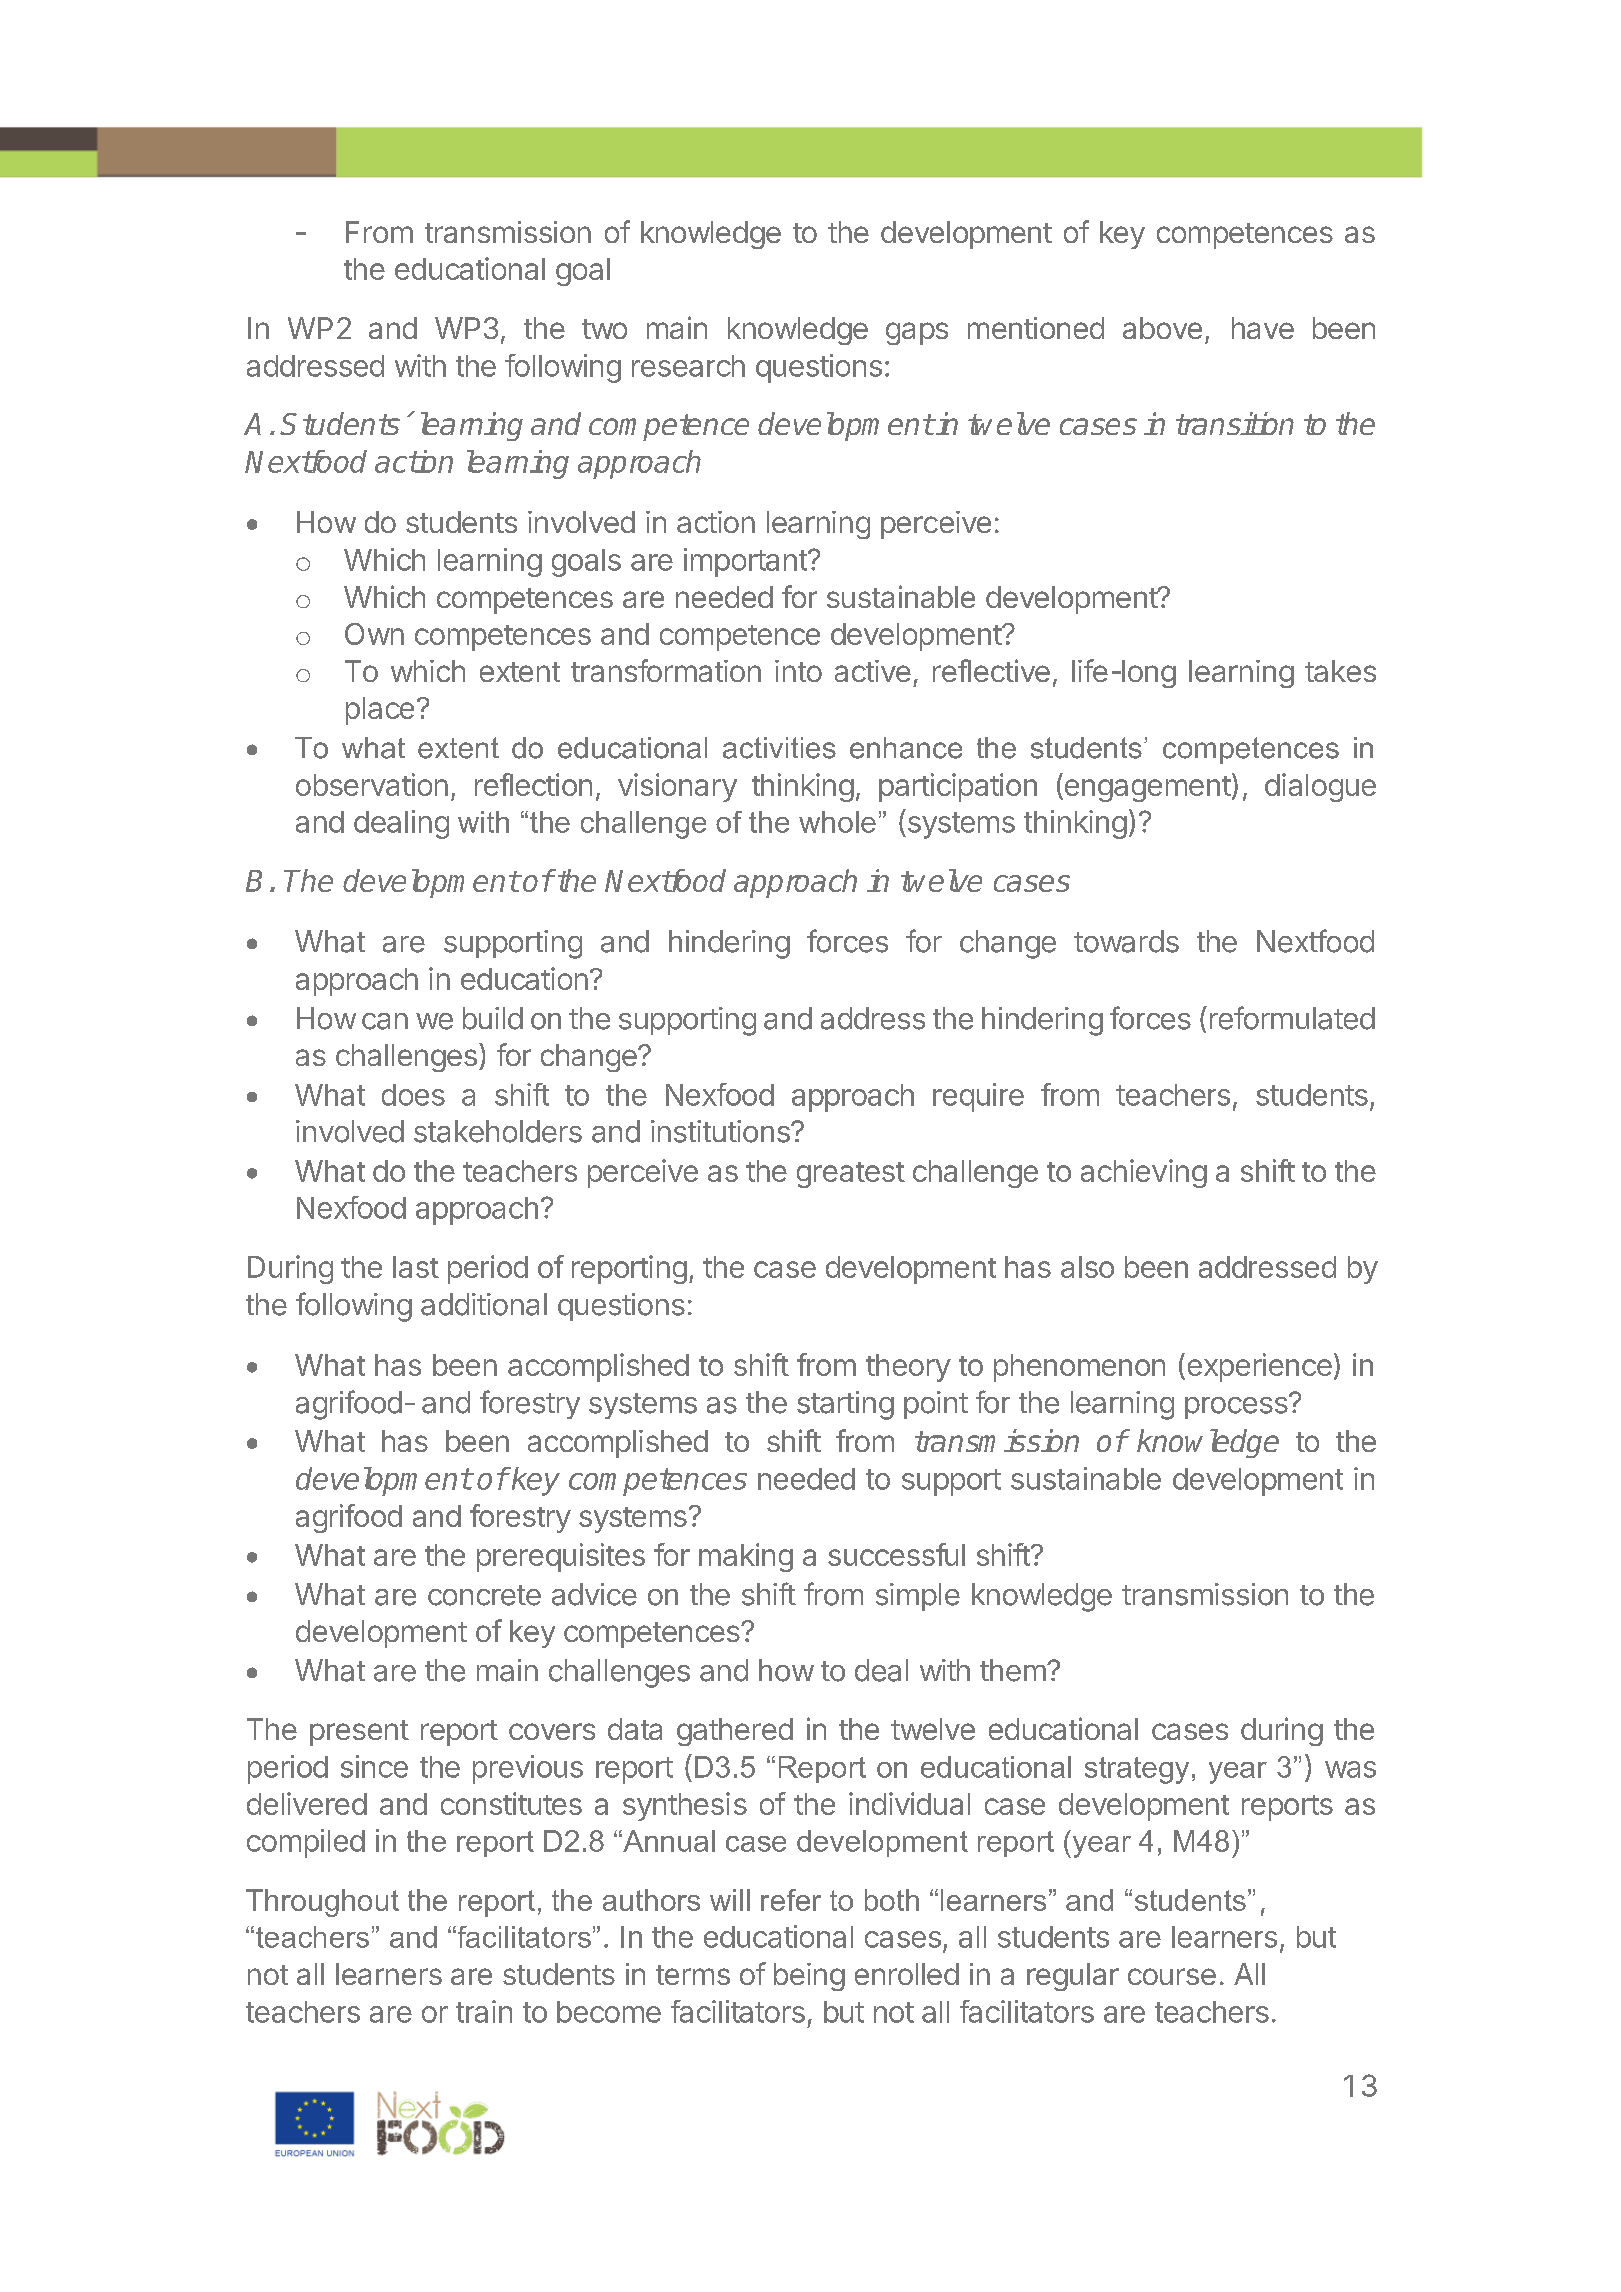 The image size is (1621, 2292). Describe the element at coordinates (1126, 941) in the screenshot. I see `towards` at that location.
